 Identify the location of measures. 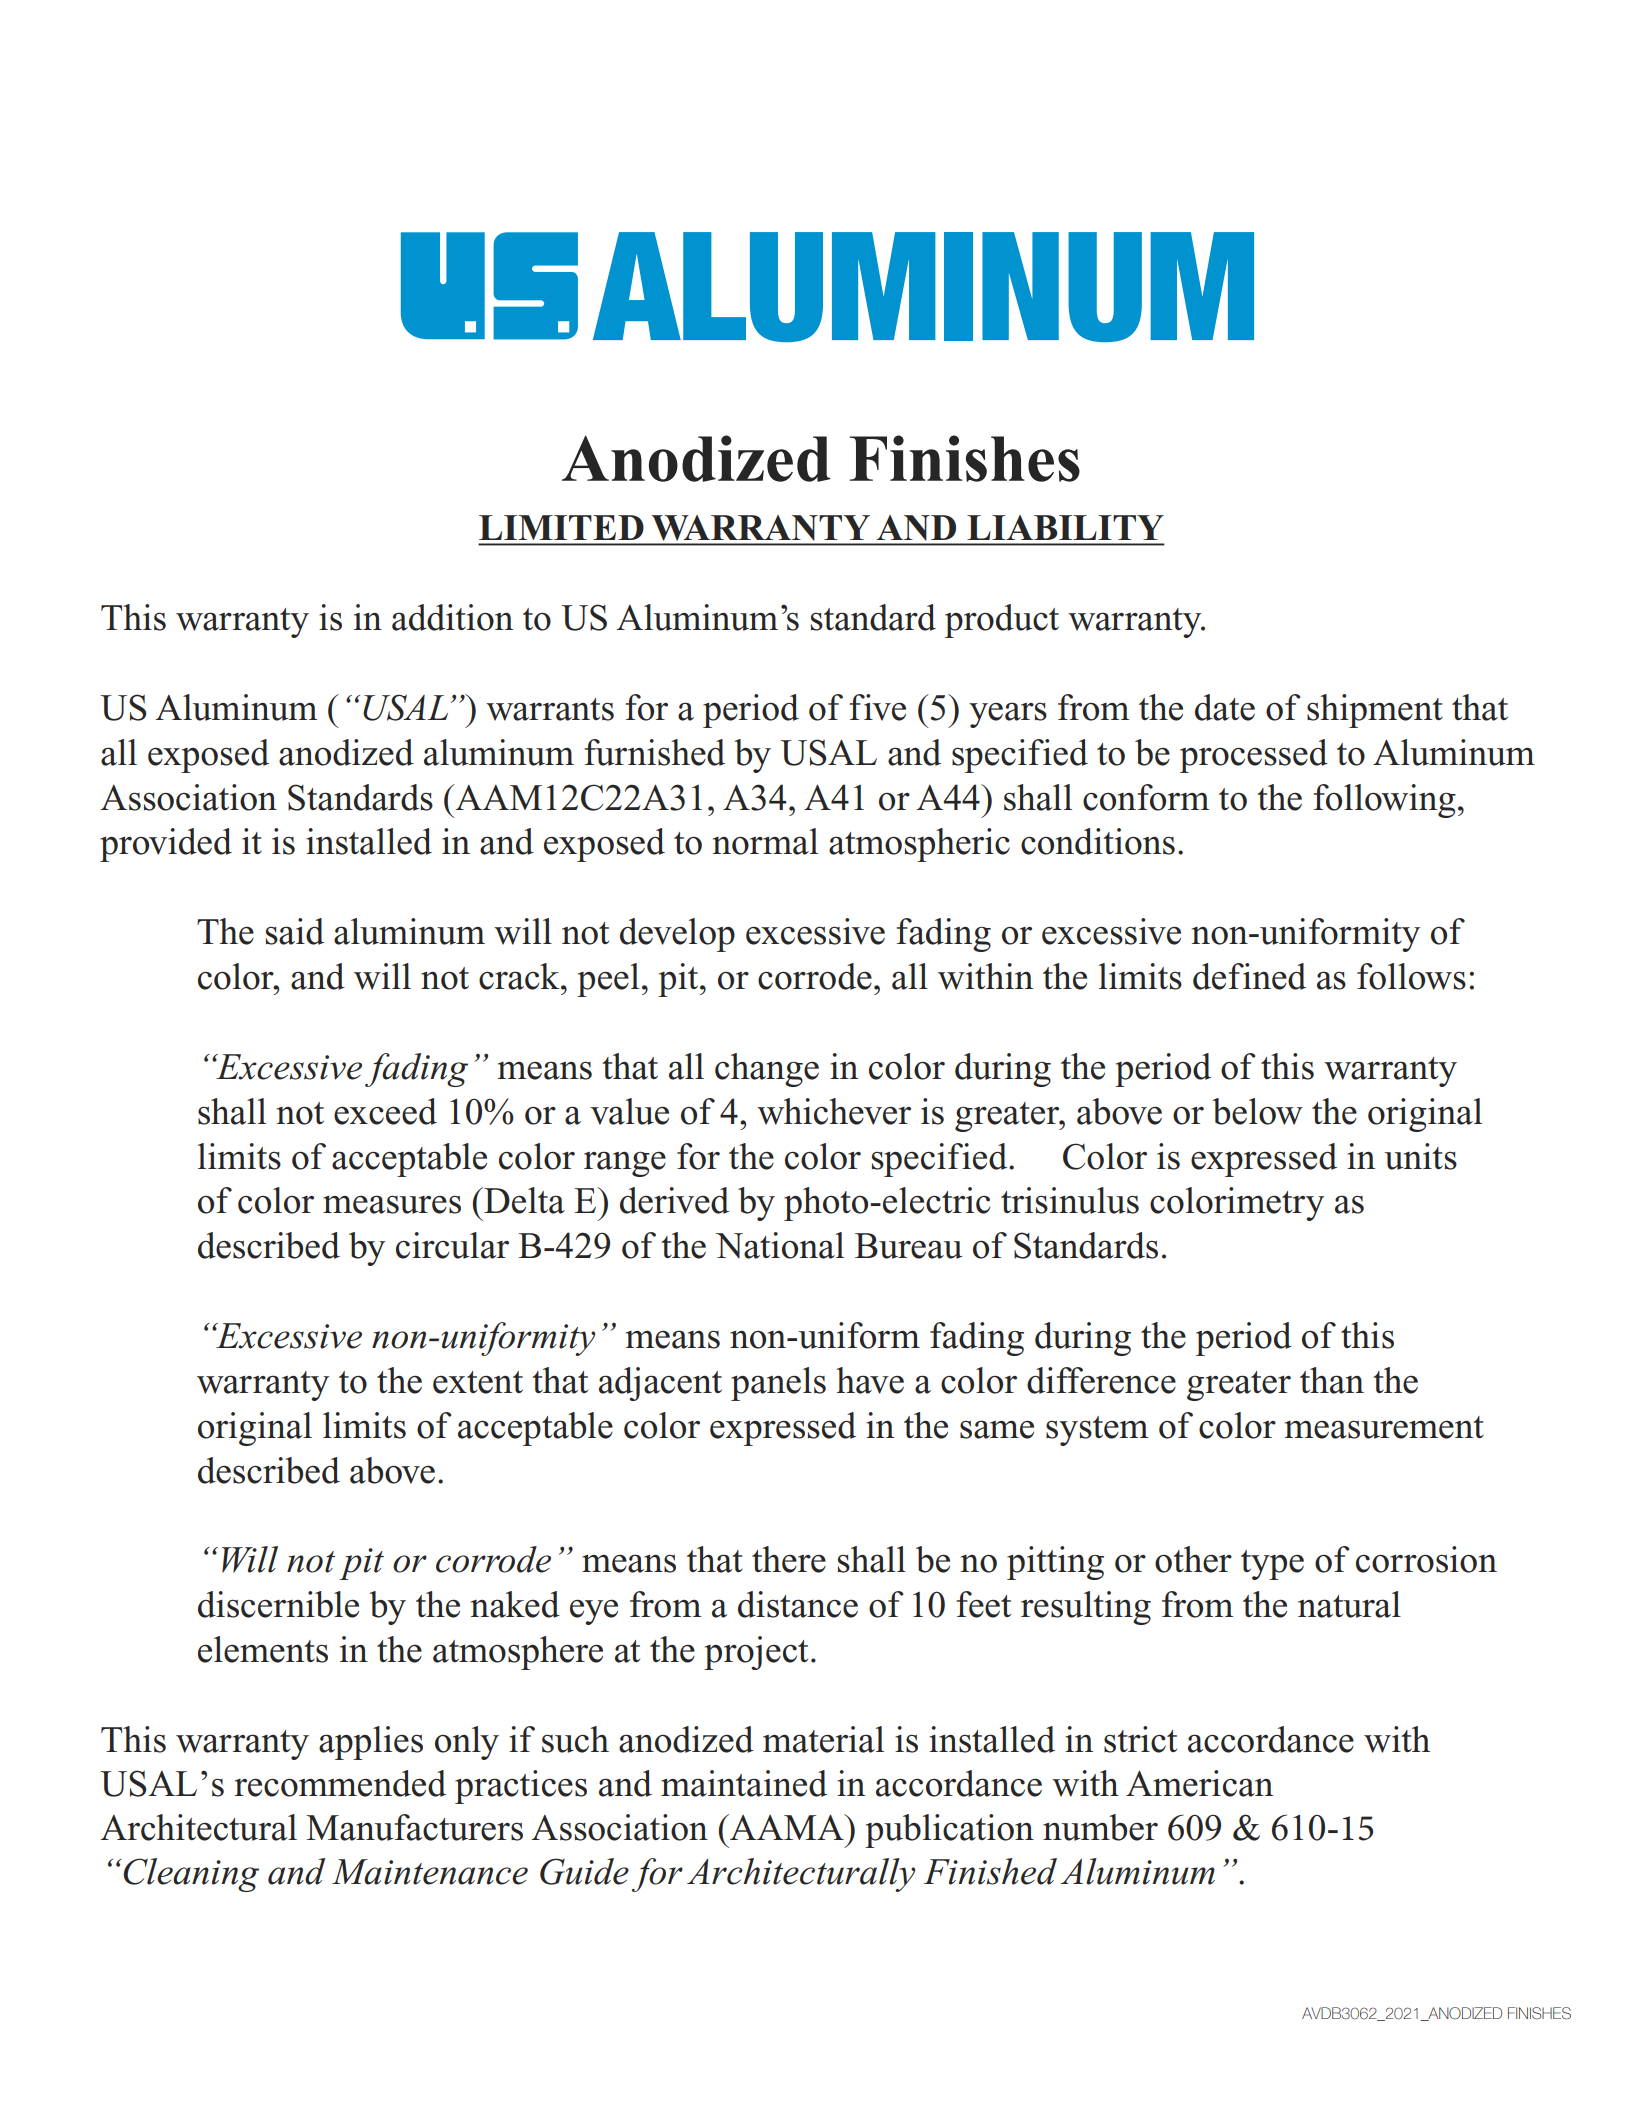
(392, 1204).
